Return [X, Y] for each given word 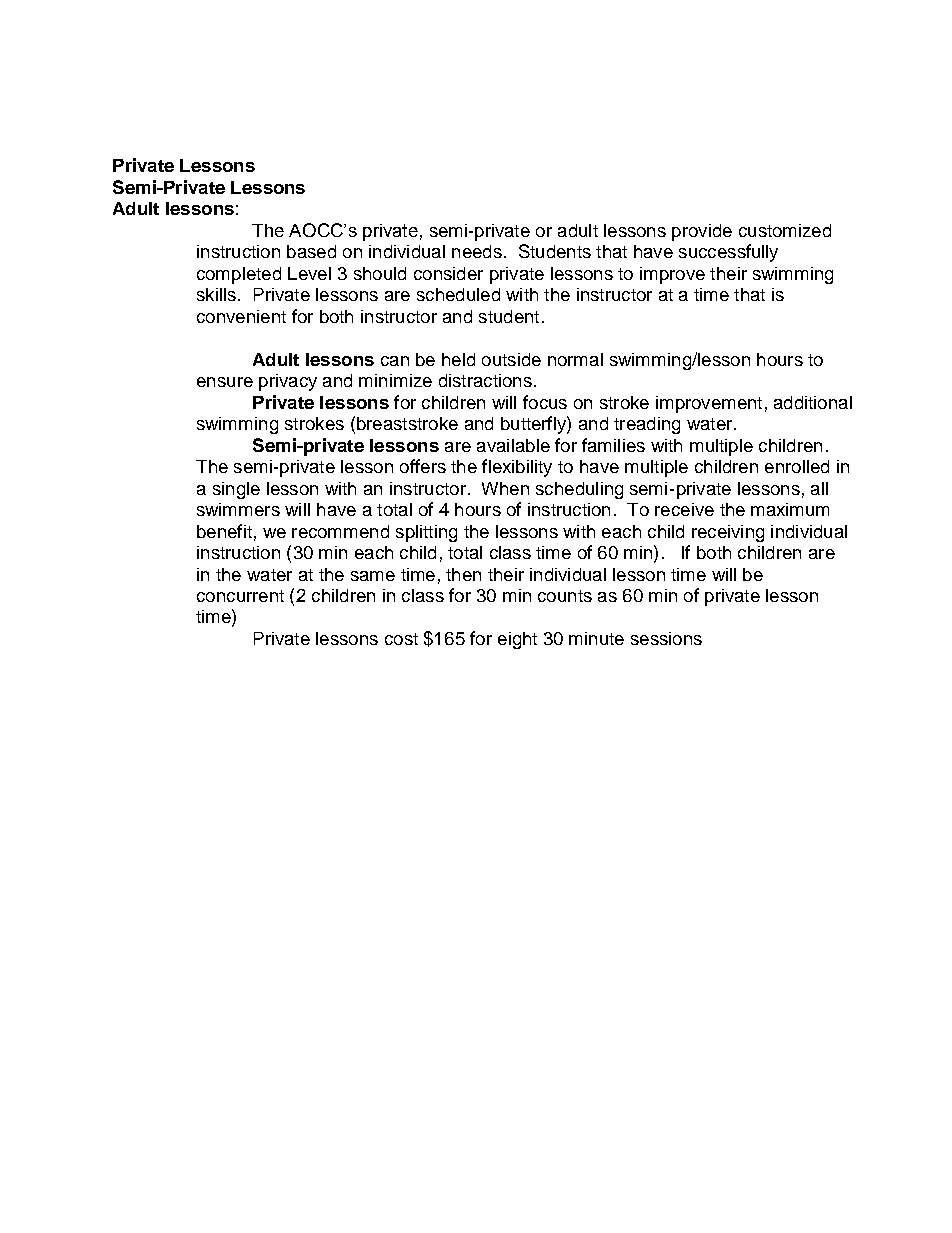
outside [511, 359]
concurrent [240, 596]
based [311, 251]
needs [477, 251]
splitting [426, 533]
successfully [728, 253]
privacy [288, 382]
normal [575, 359]
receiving [728, 533]
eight [517, 640]
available [513, 445]
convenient [241, 316]
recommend [340, 531]
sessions [666, 638]
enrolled [797, 466]
